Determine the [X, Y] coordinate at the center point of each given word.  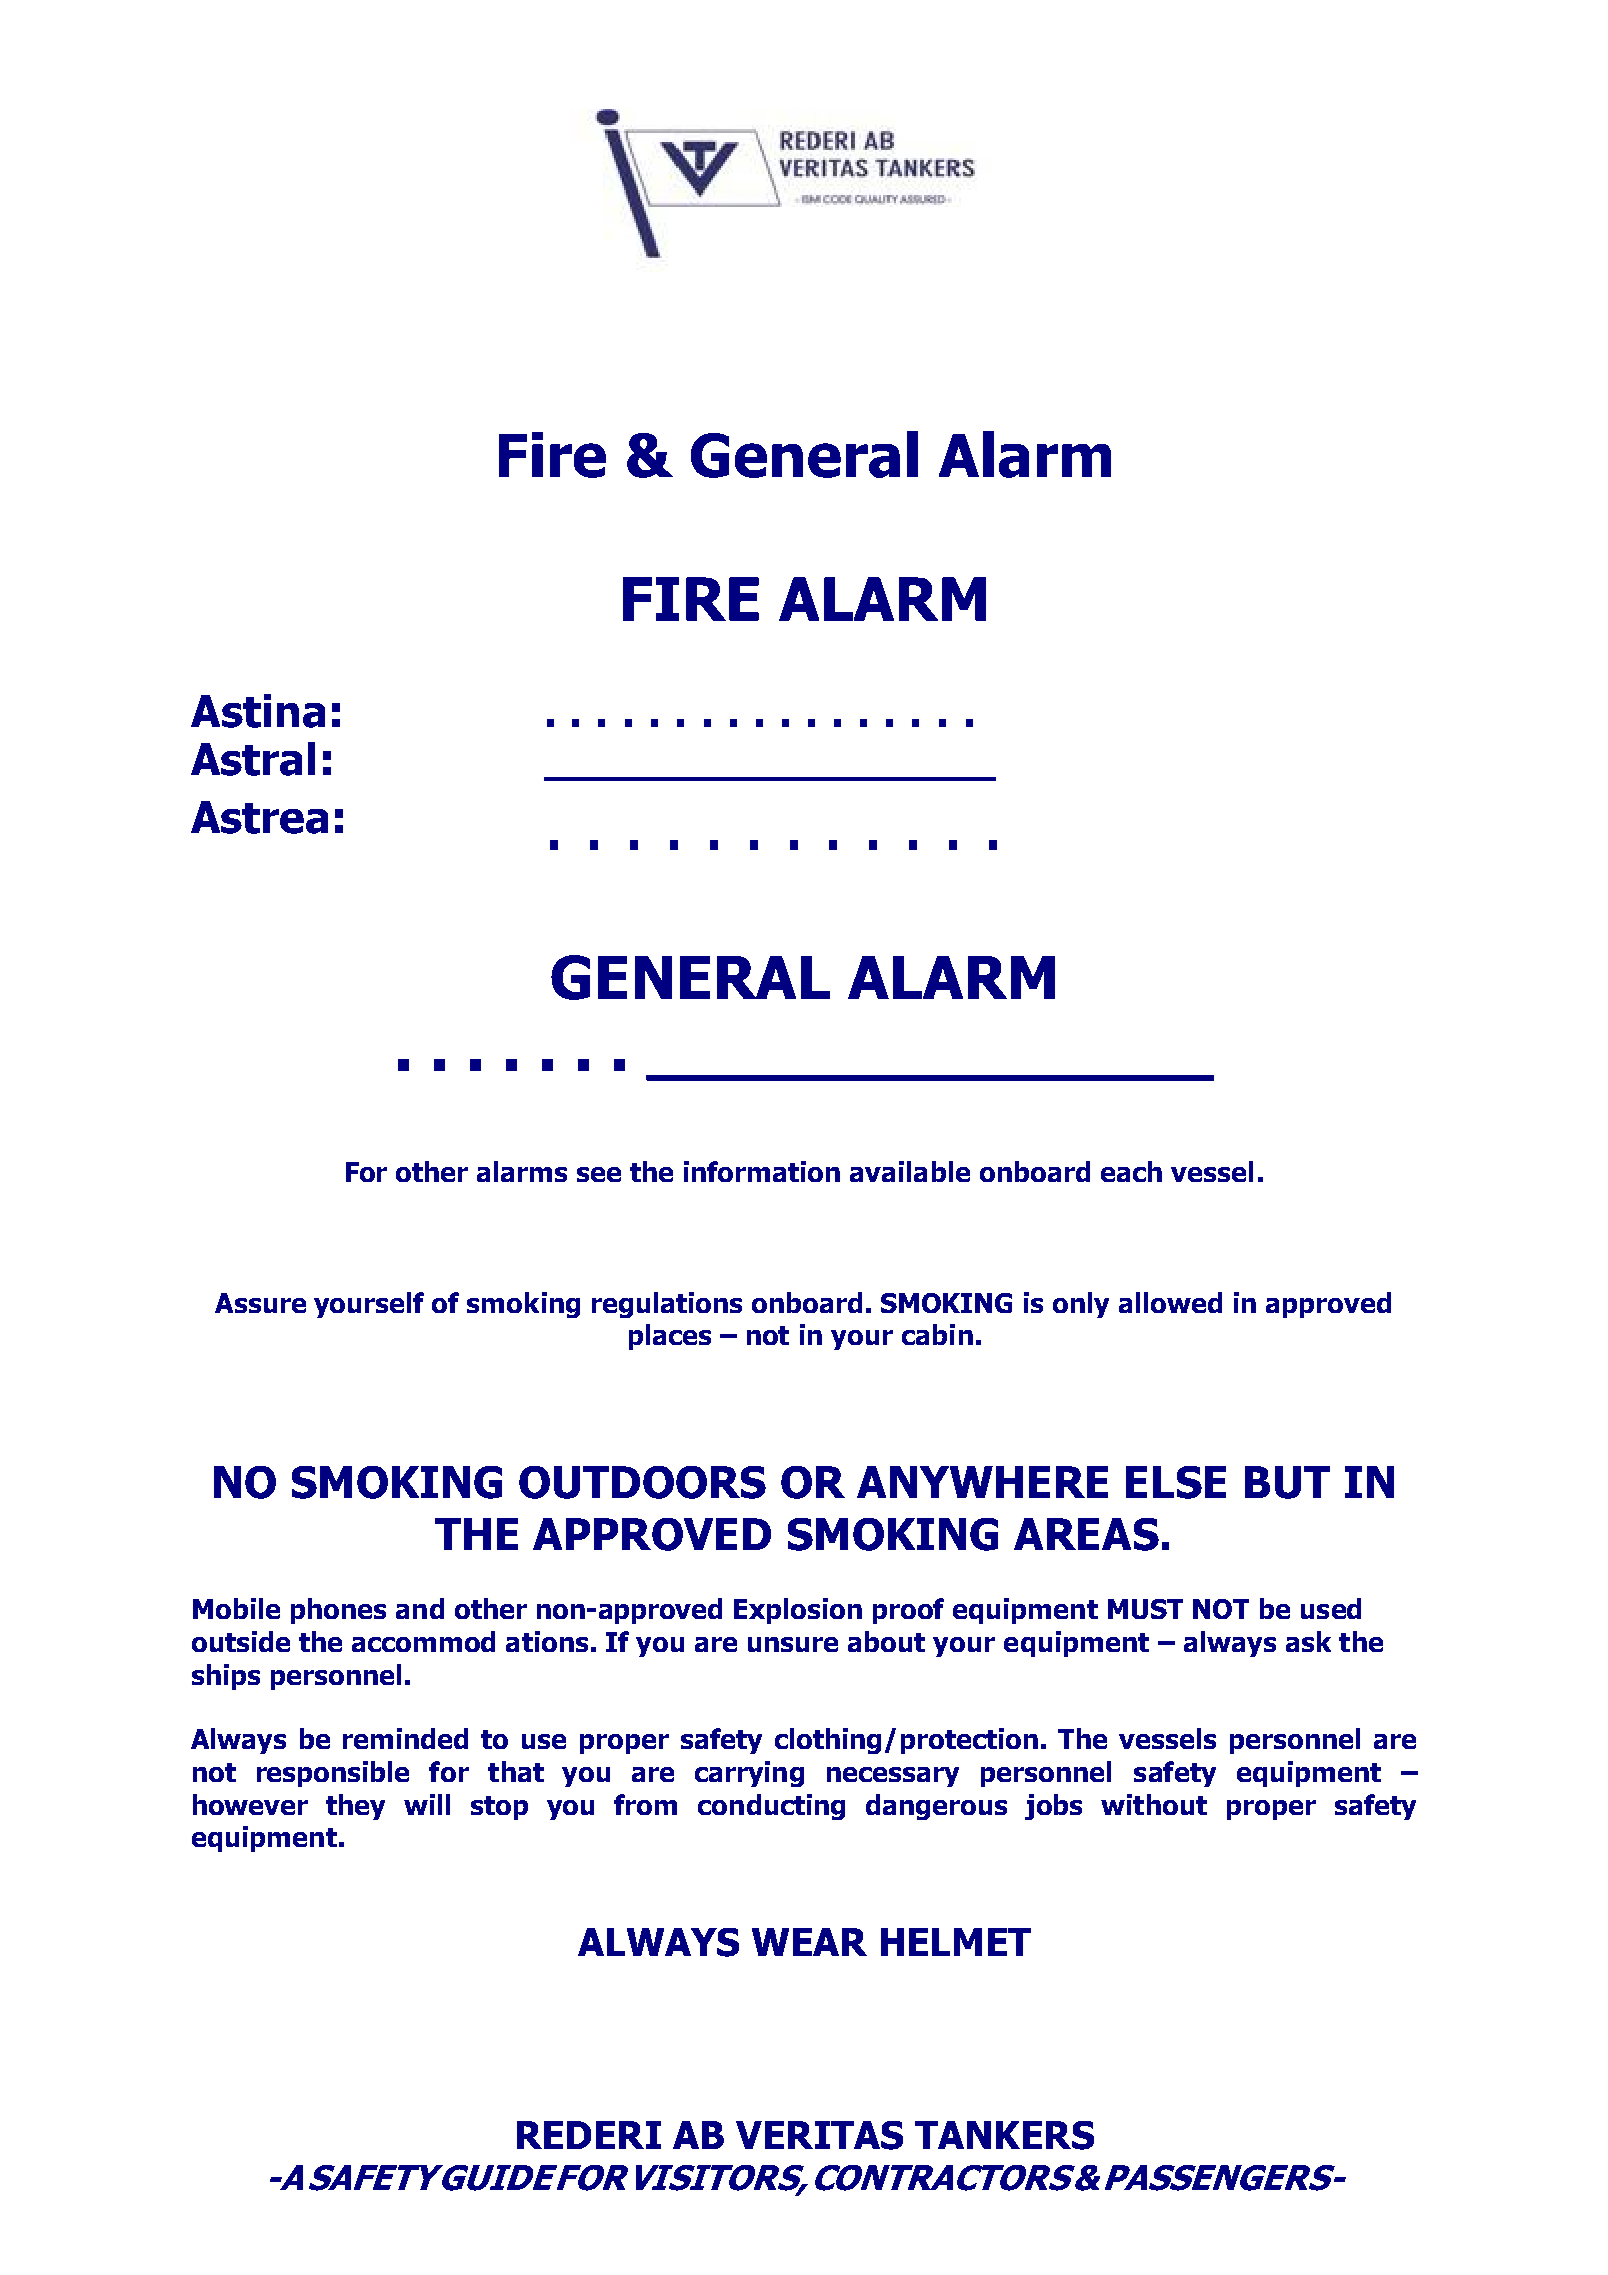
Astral [253, 759]
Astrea [259, 817]
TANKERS [1004, 2135]
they [355, 1807]
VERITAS [819, 2135]
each [1131, 1171]
